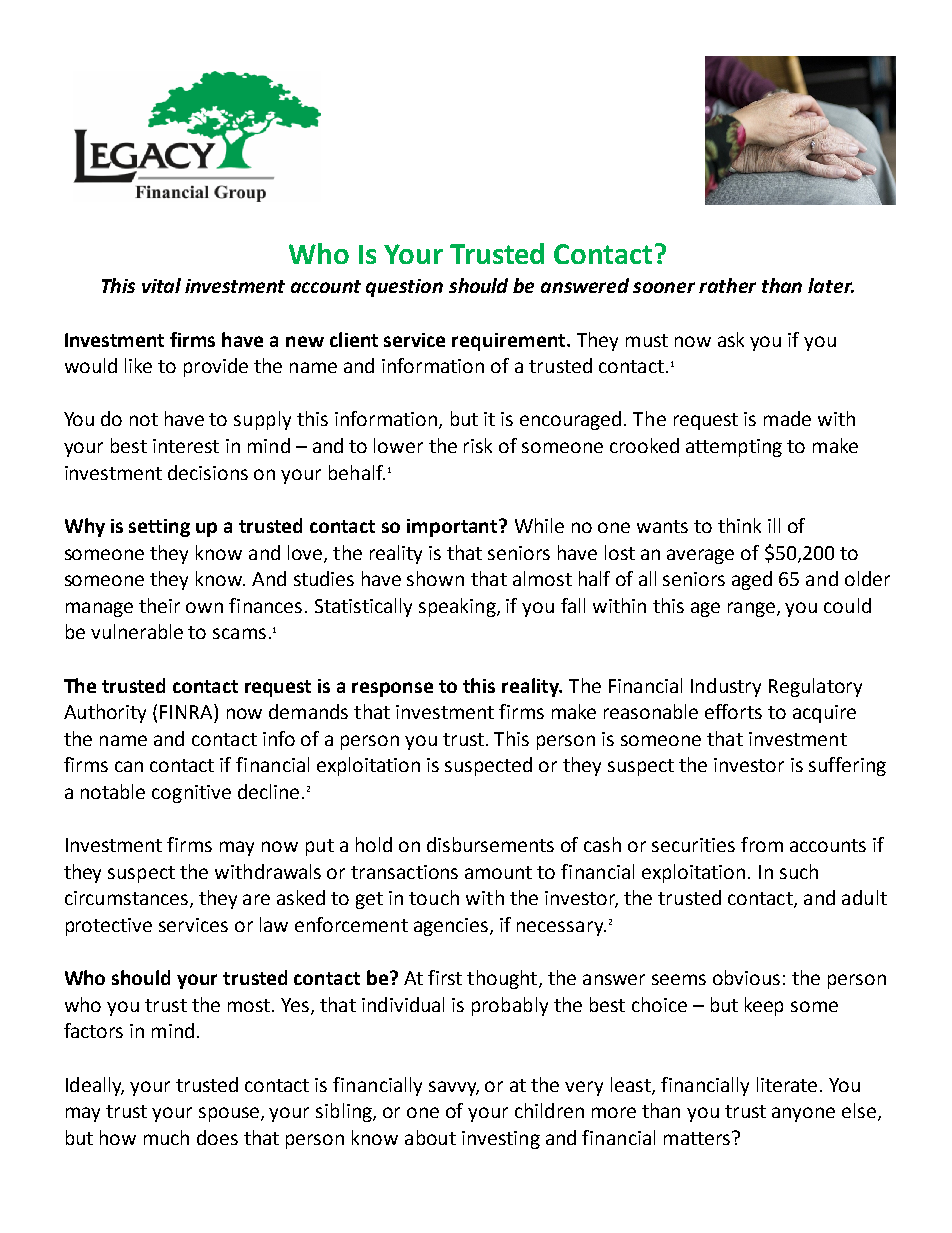 The width and height of the image is (952, 1233). Describe the element at coordinates (159, 528) in the image. I see `setting` at that location.
